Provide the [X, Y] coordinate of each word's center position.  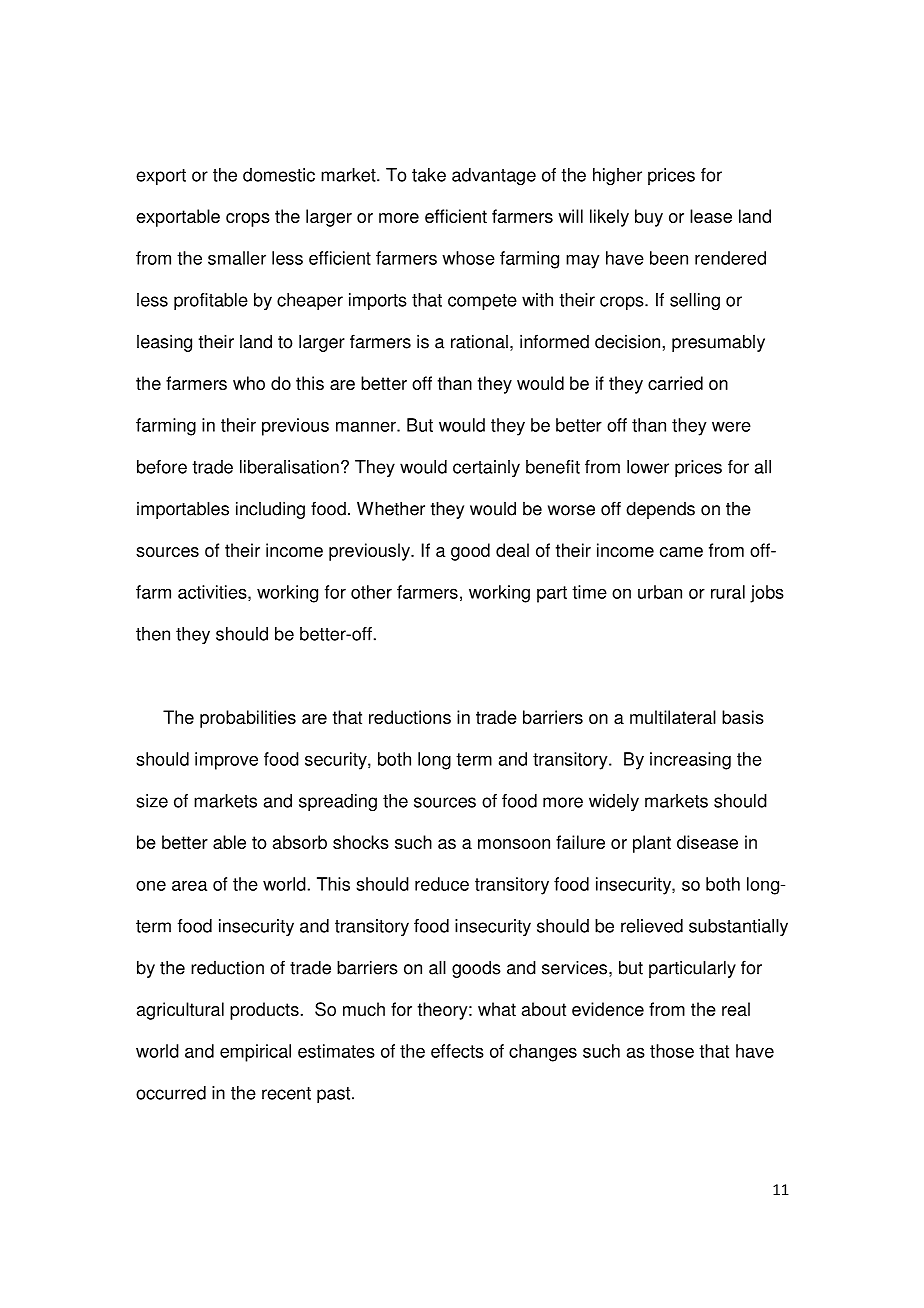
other [371, 592]
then [153, 634]
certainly [486, 468]
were [731, 426]
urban [660, 592]
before [162, 467]
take [429, 175]
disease [707, 842]
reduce [442, 884]
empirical [255, 1053]
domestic [279, 175]
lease [711, 216]
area [189, 885]
